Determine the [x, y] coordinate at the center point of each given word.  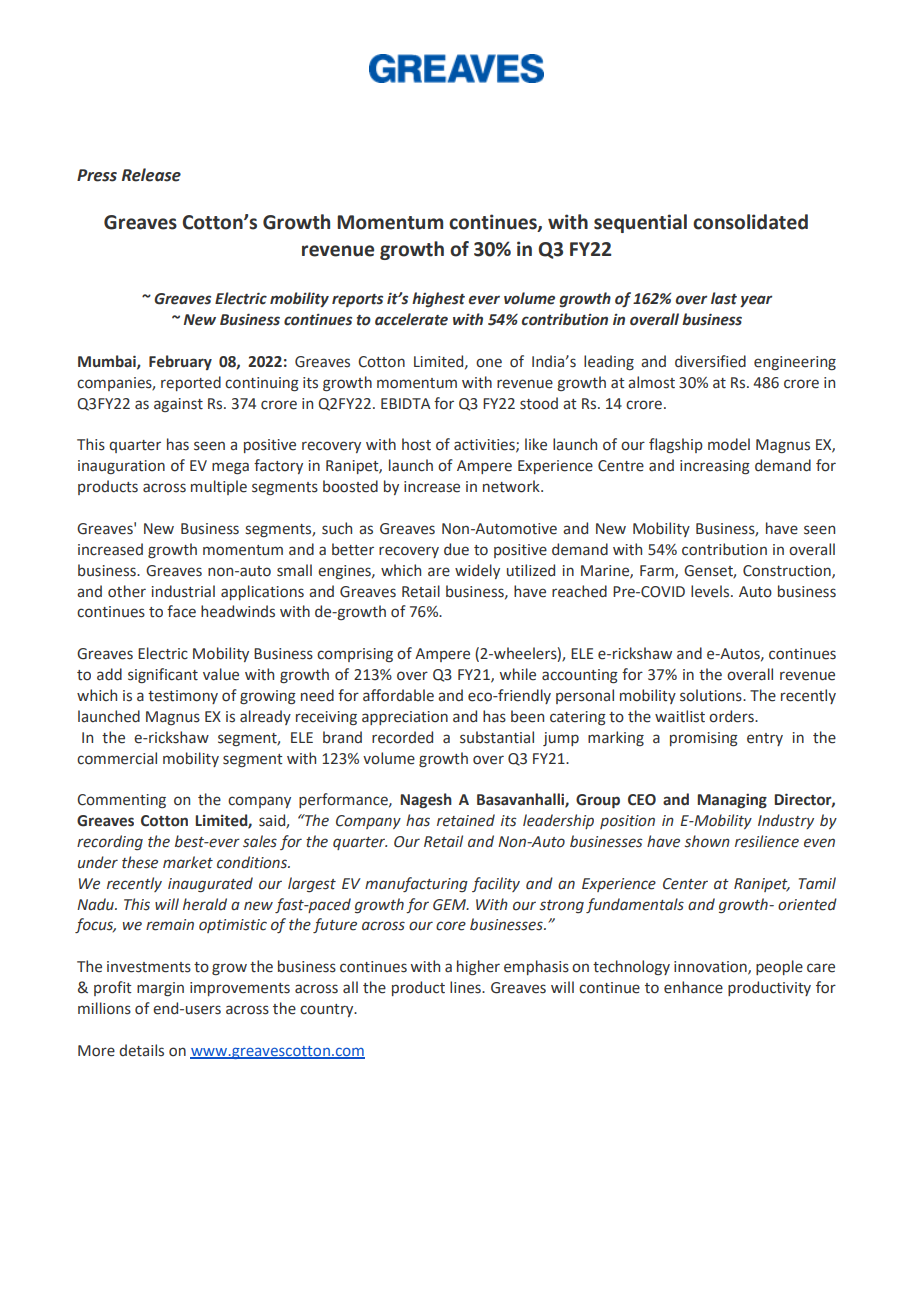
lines [466, 987]
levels [711, 591]
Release [151, 175]
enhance [693, 987]
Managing [732, 801]
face [181, 611]
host [416, 444]
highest [438, 299]
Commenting [121, 801]
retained [466, 820]
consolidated [750, 222]
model [729, 444]
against [178, 405]
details [141, 1050]
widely [477, 571]
